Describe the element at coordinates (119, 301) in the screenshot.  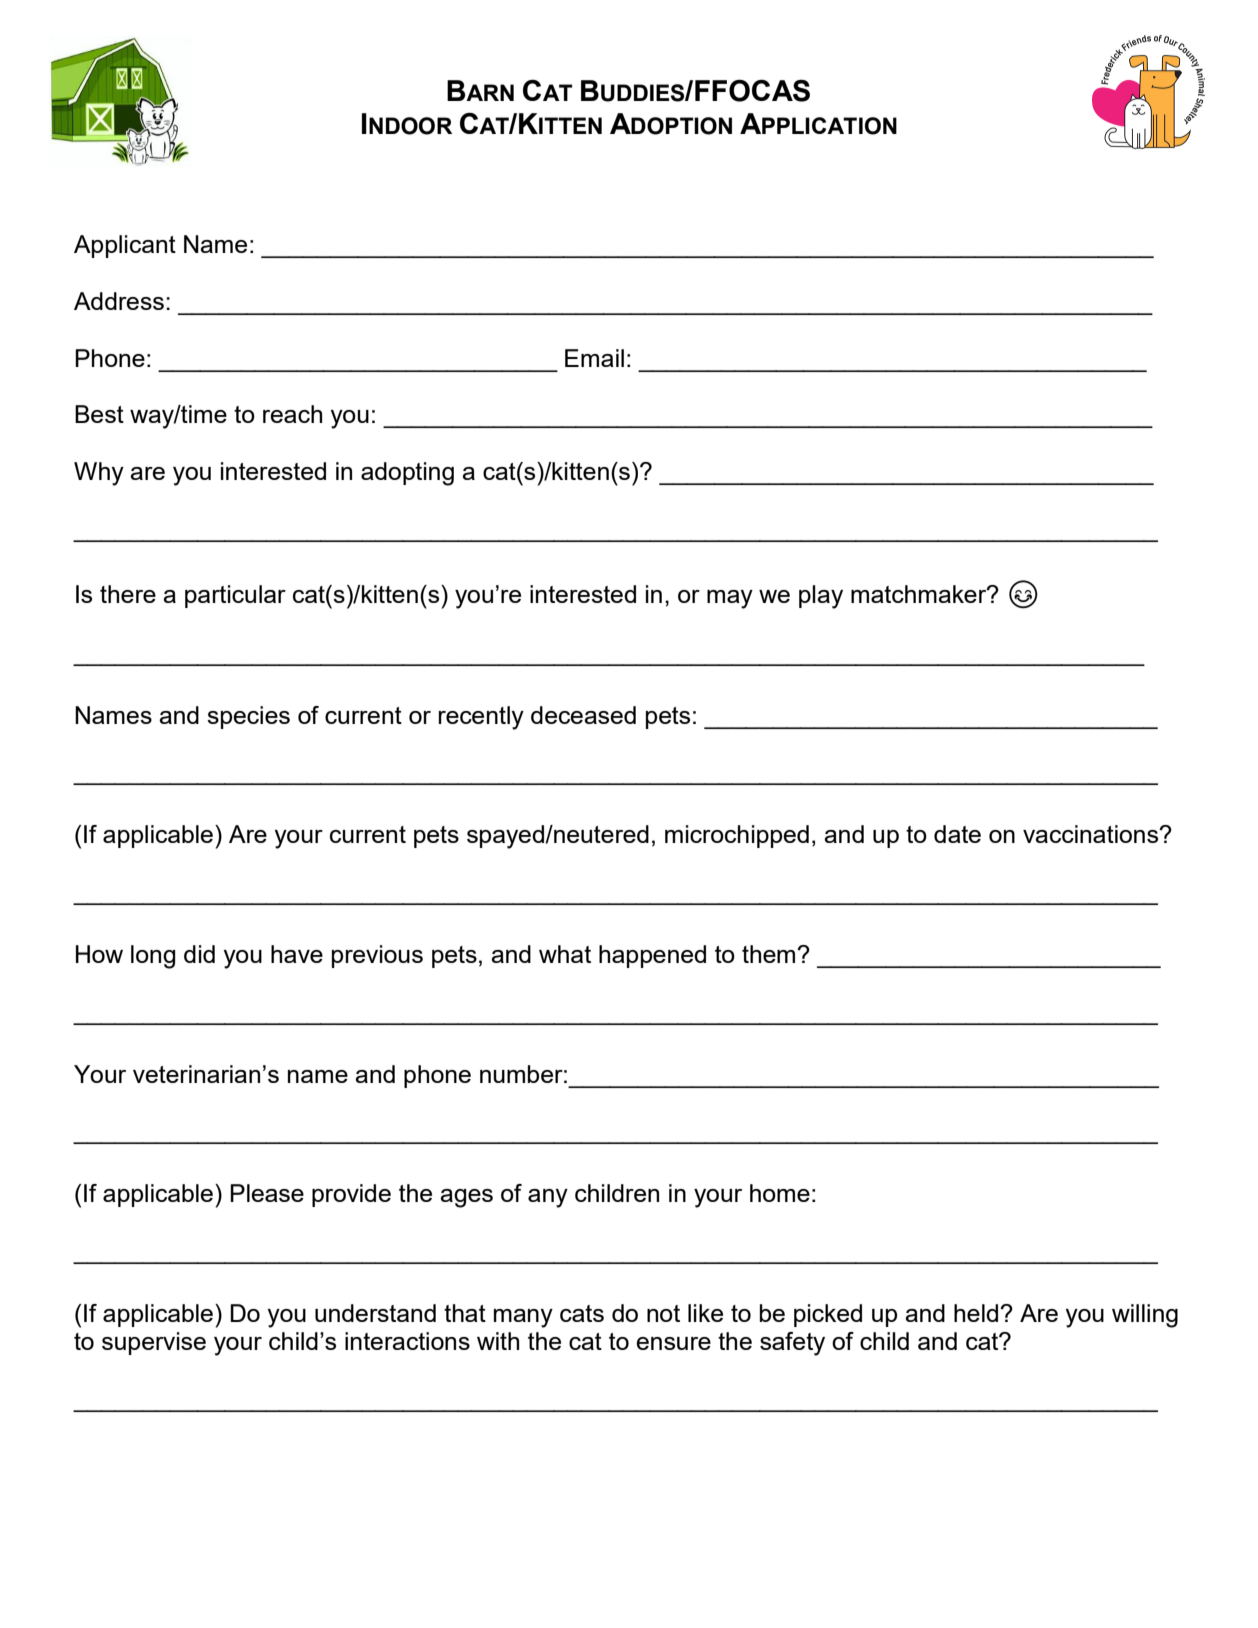
I see `Address` at that location.
